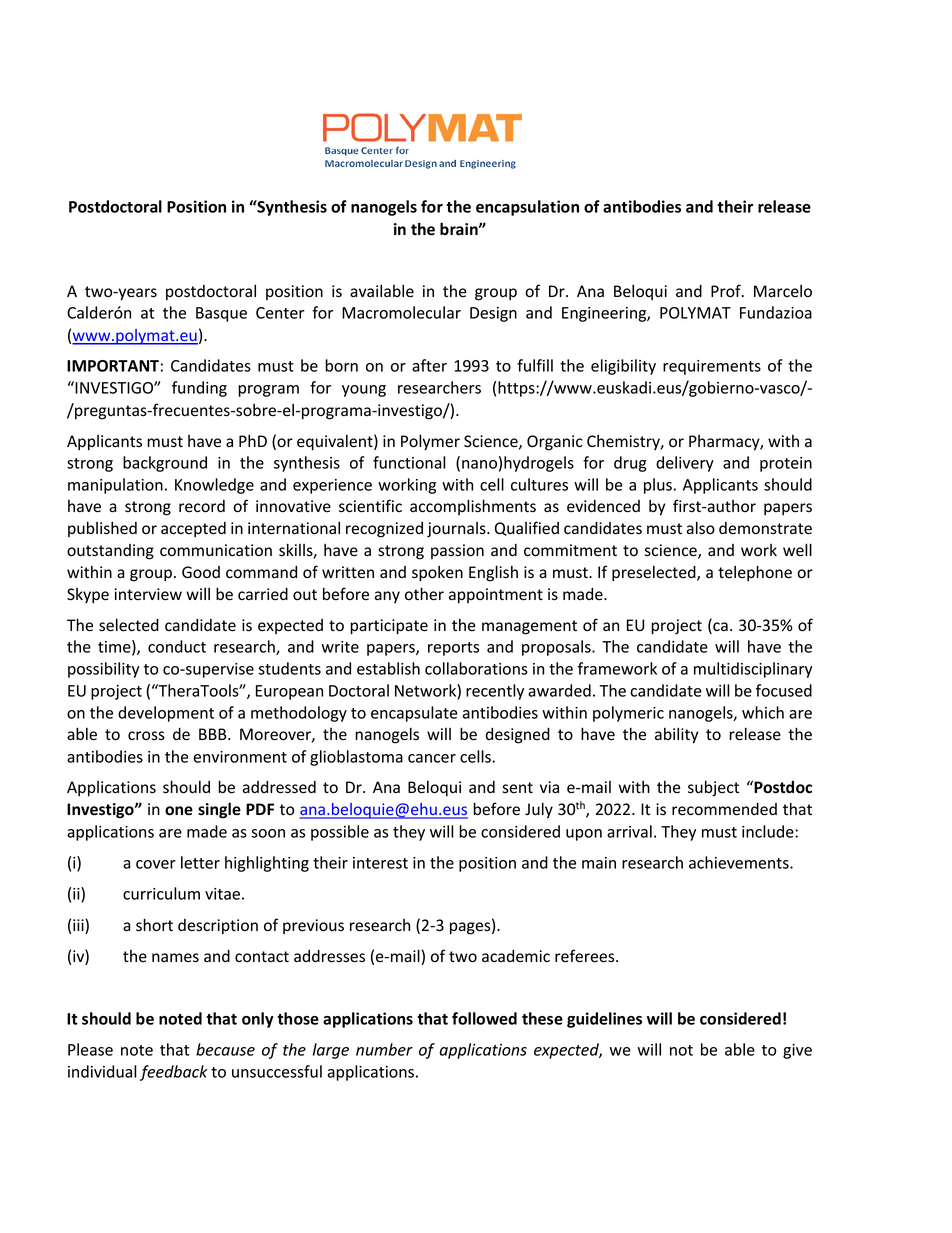  What do you see at coordinates (713, 788) in the screenshot?
I see `subject` at bounding box center [713, 788].
